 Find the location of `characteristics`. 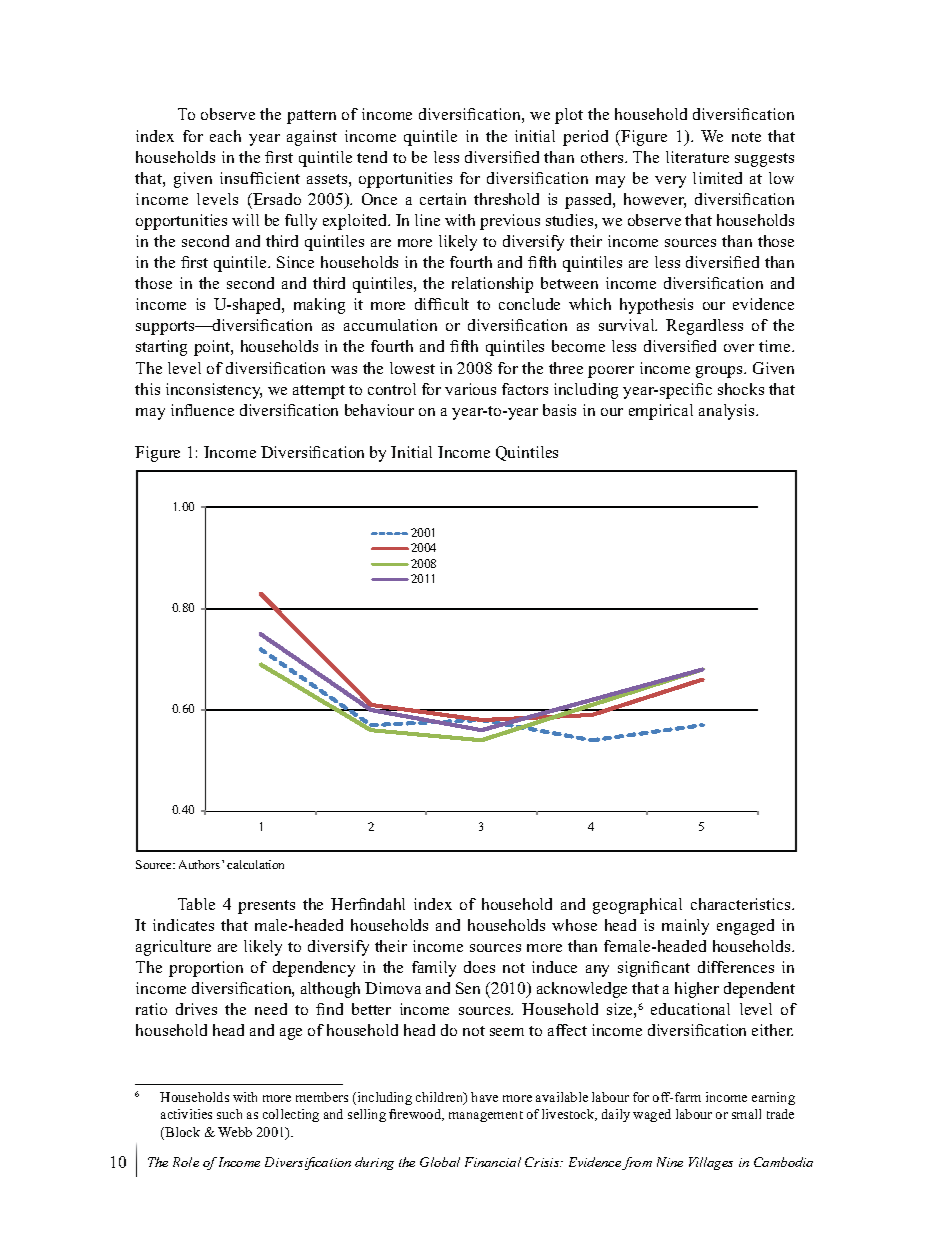

characteristics is located at coordinates (742, 904).
